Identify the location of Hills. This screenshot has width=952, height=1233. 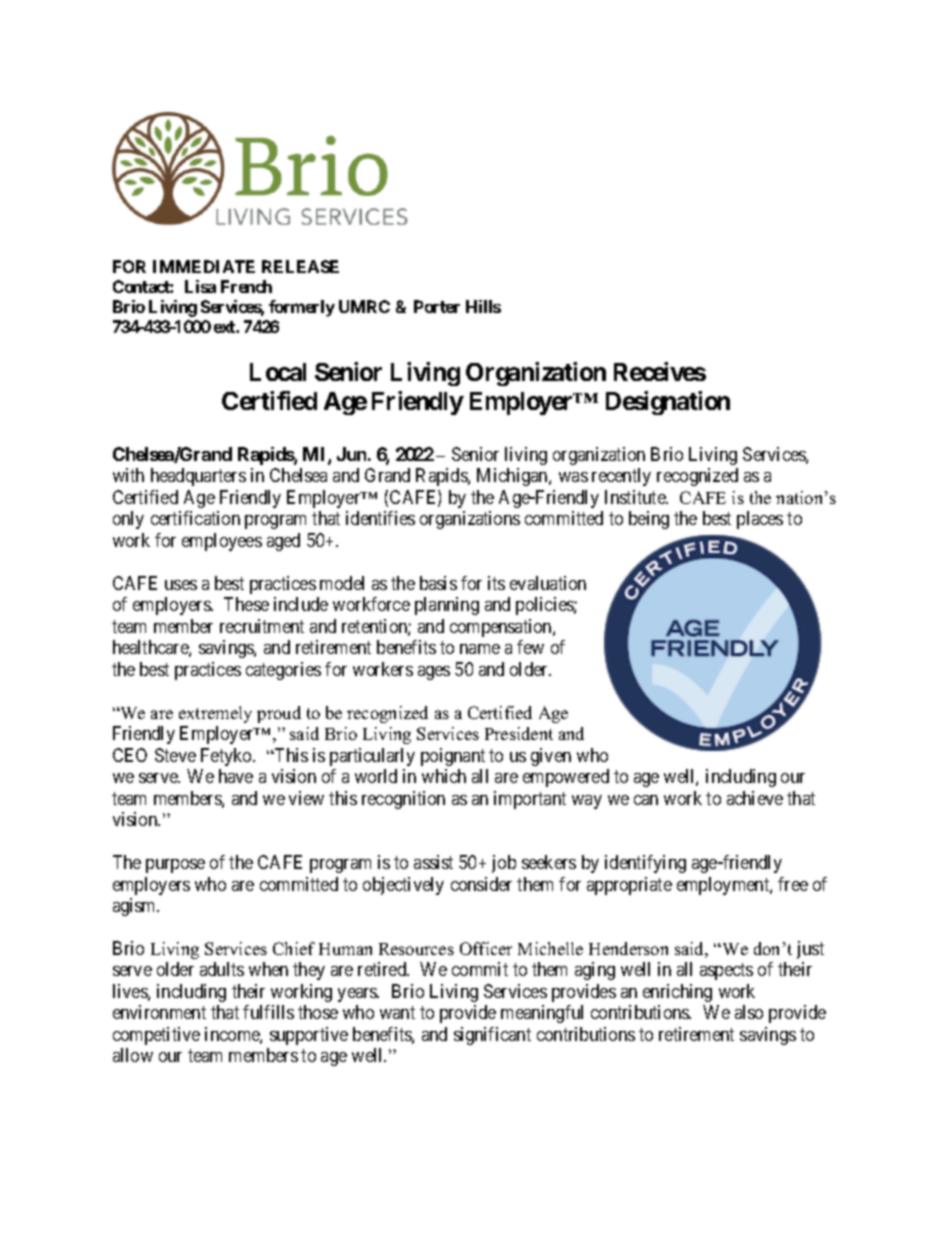
(483, 306).
